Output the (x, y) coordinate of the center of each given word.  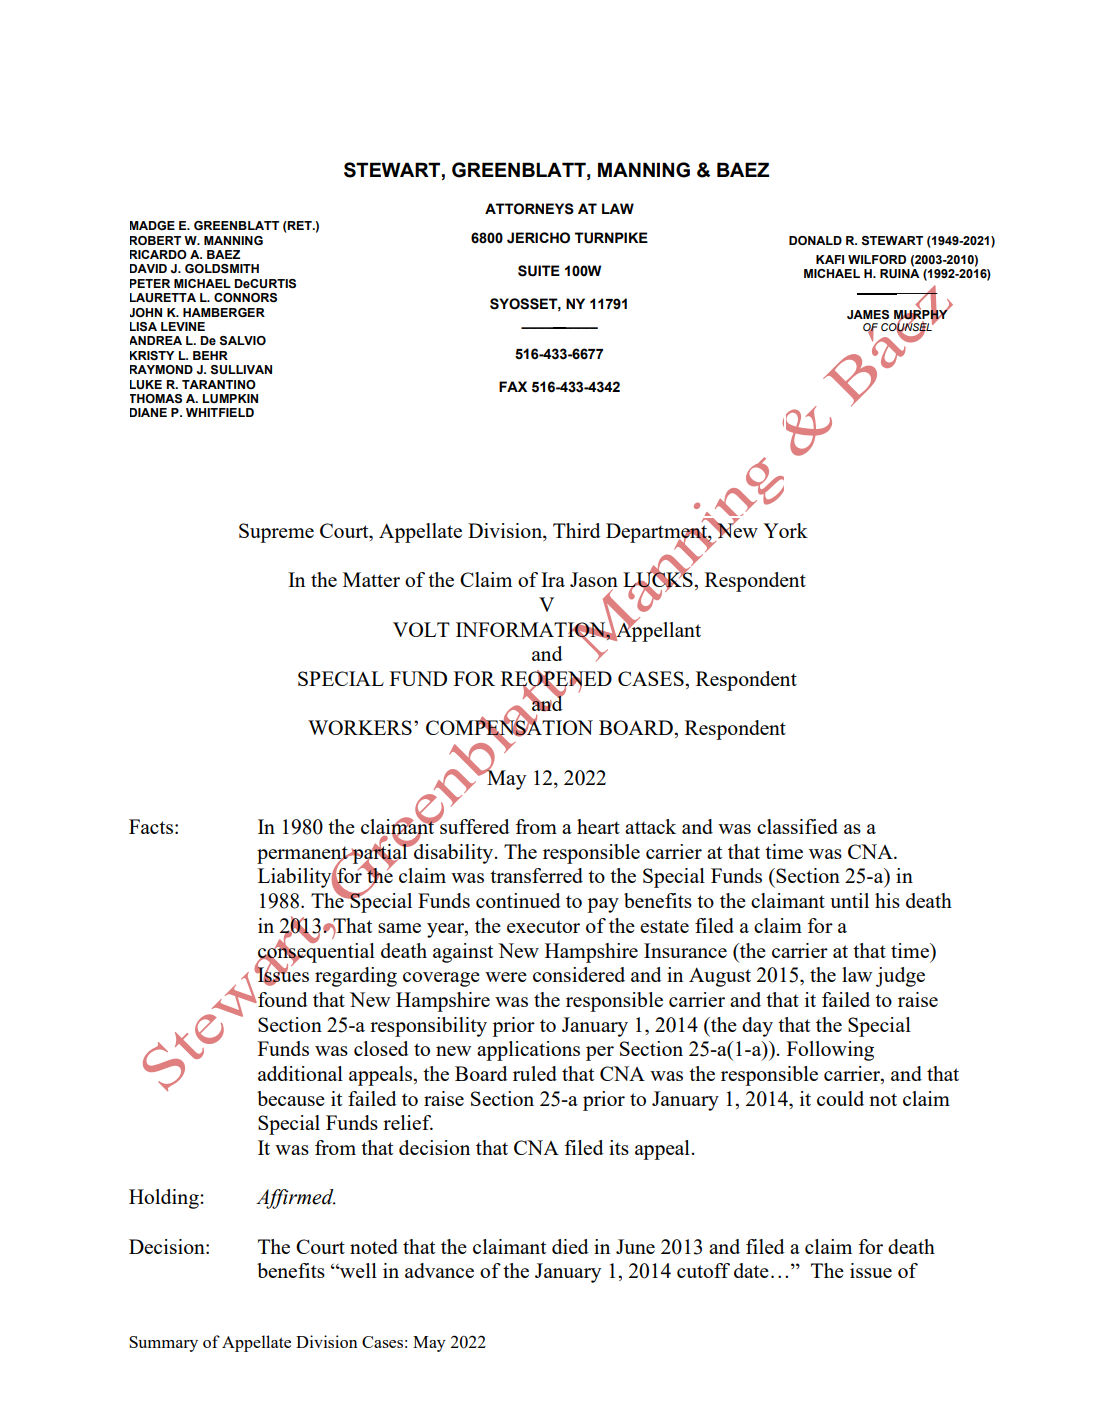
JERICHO (538, 238)
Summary (163, 1344)
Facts (151, 826)
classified (797, 826)
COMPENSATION (509, 728)
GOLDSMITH (222, 268)
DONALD (815, 240)
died (570, 1246)
